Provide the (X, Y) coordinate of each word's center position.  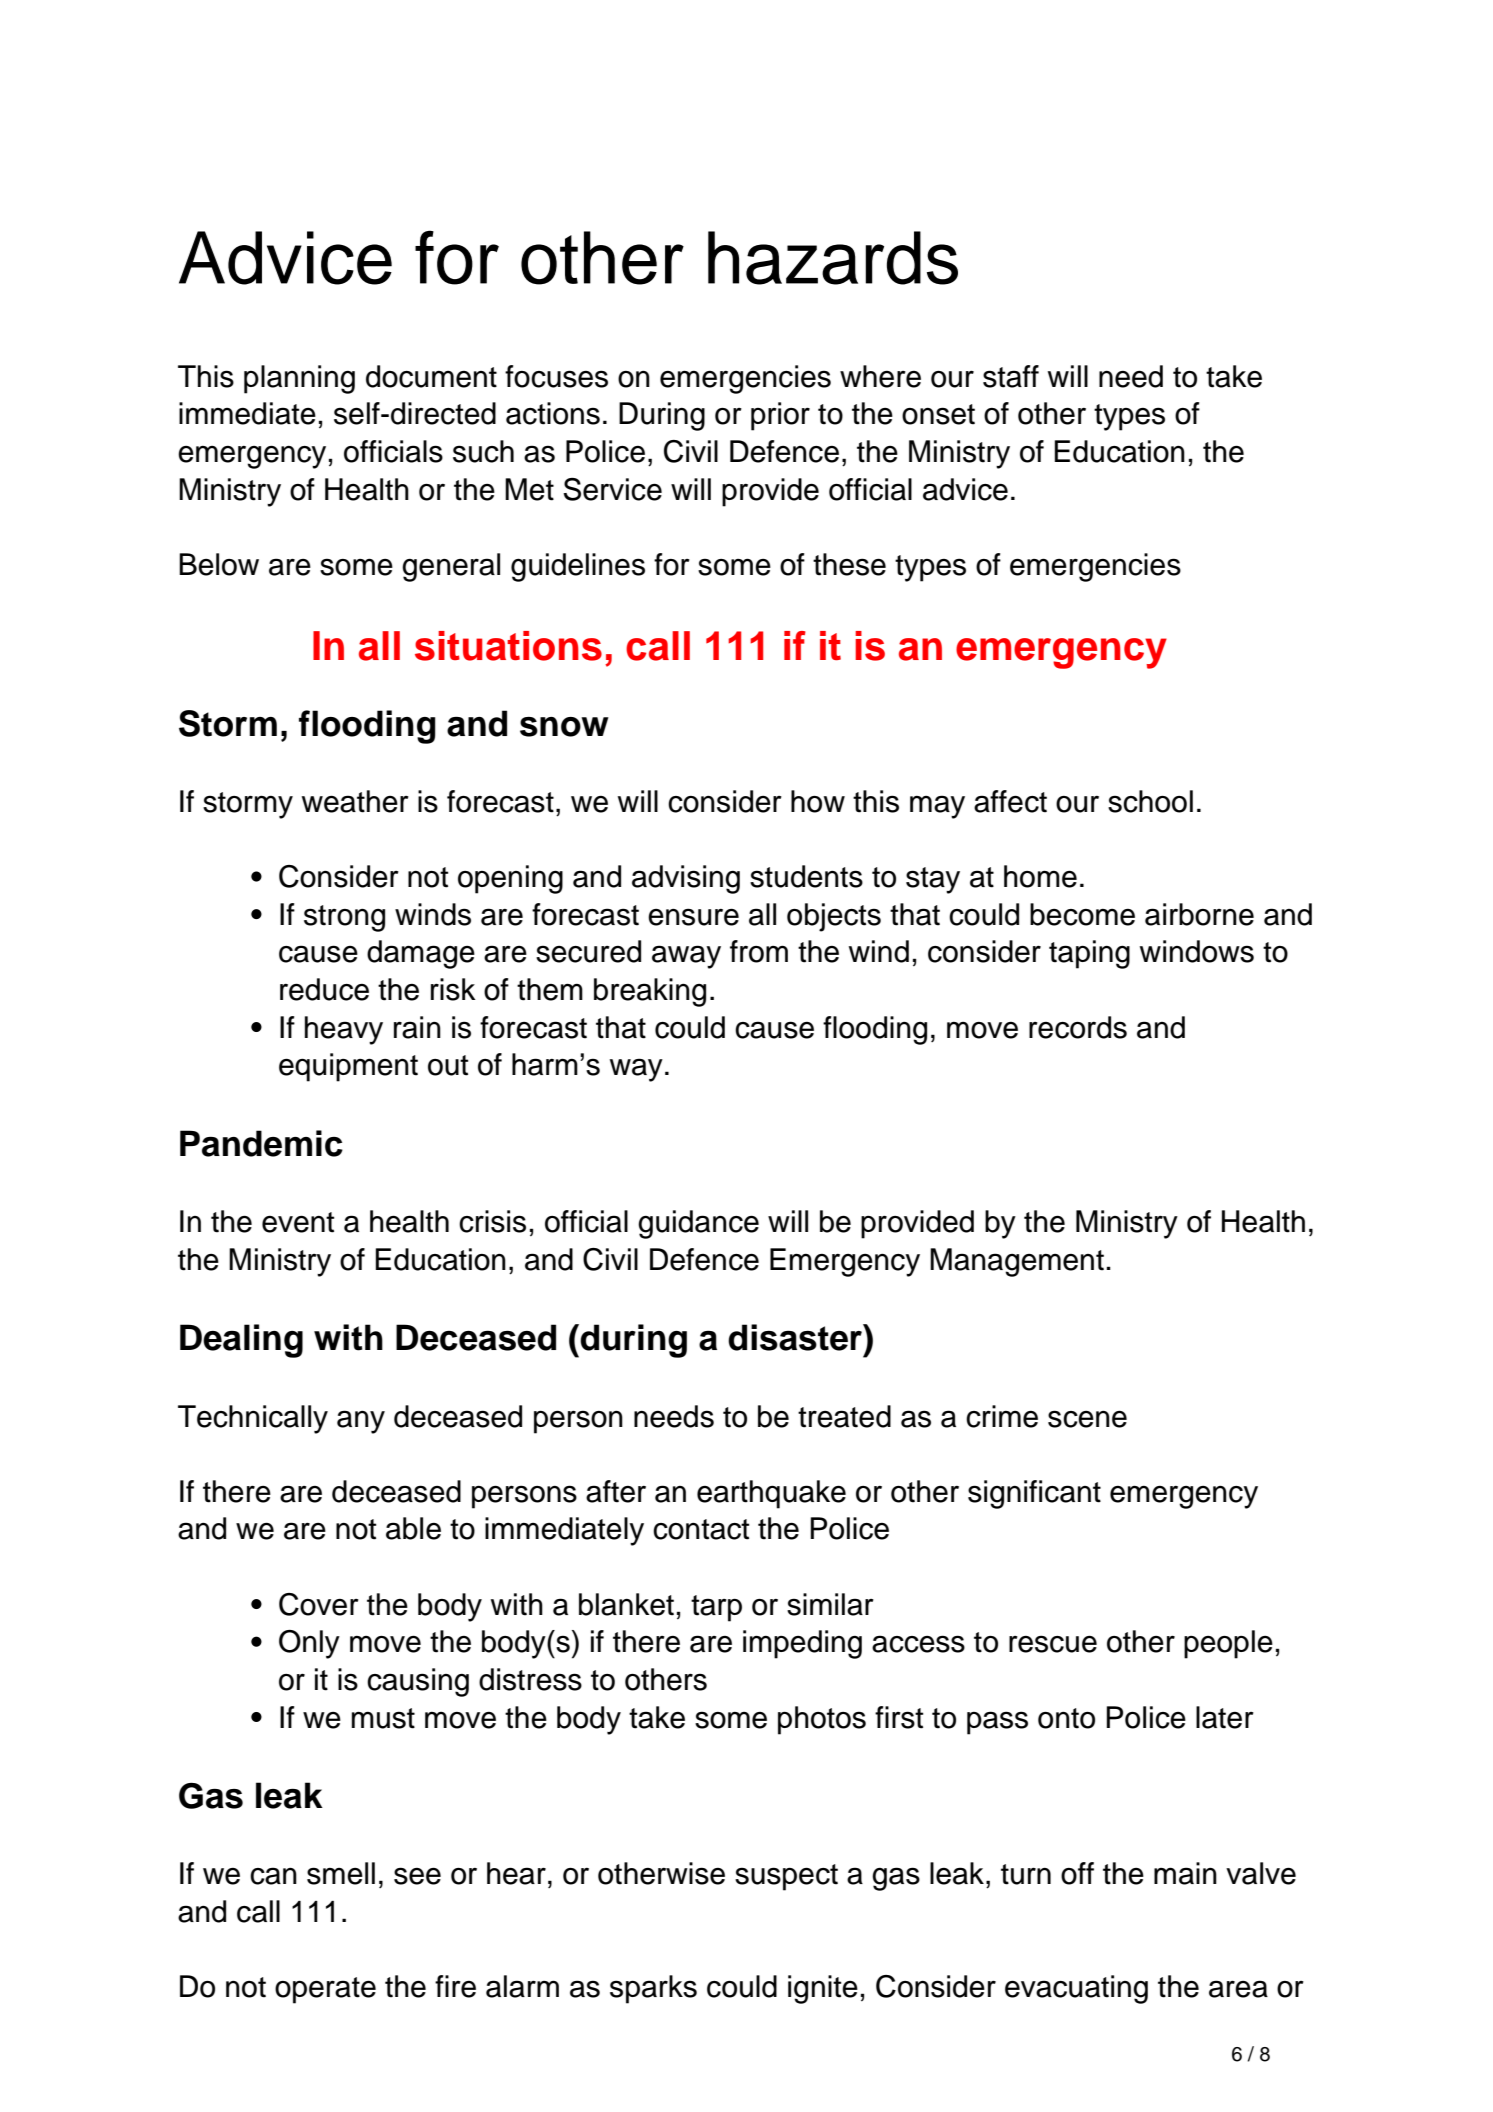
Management (1017, 1262)
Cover (319, 1604)
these (849, 564)
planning (299, 379)
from (759, 951)
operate (325, 1990)
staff (1011, 376)
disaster (796, 1337)
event (298, 1222)
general (451, 567)
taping (1089, 954)
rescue (1053, 1644)
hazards (833, 258)
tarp (716, 1608)
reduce (324, 989)
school (1150, 801)
